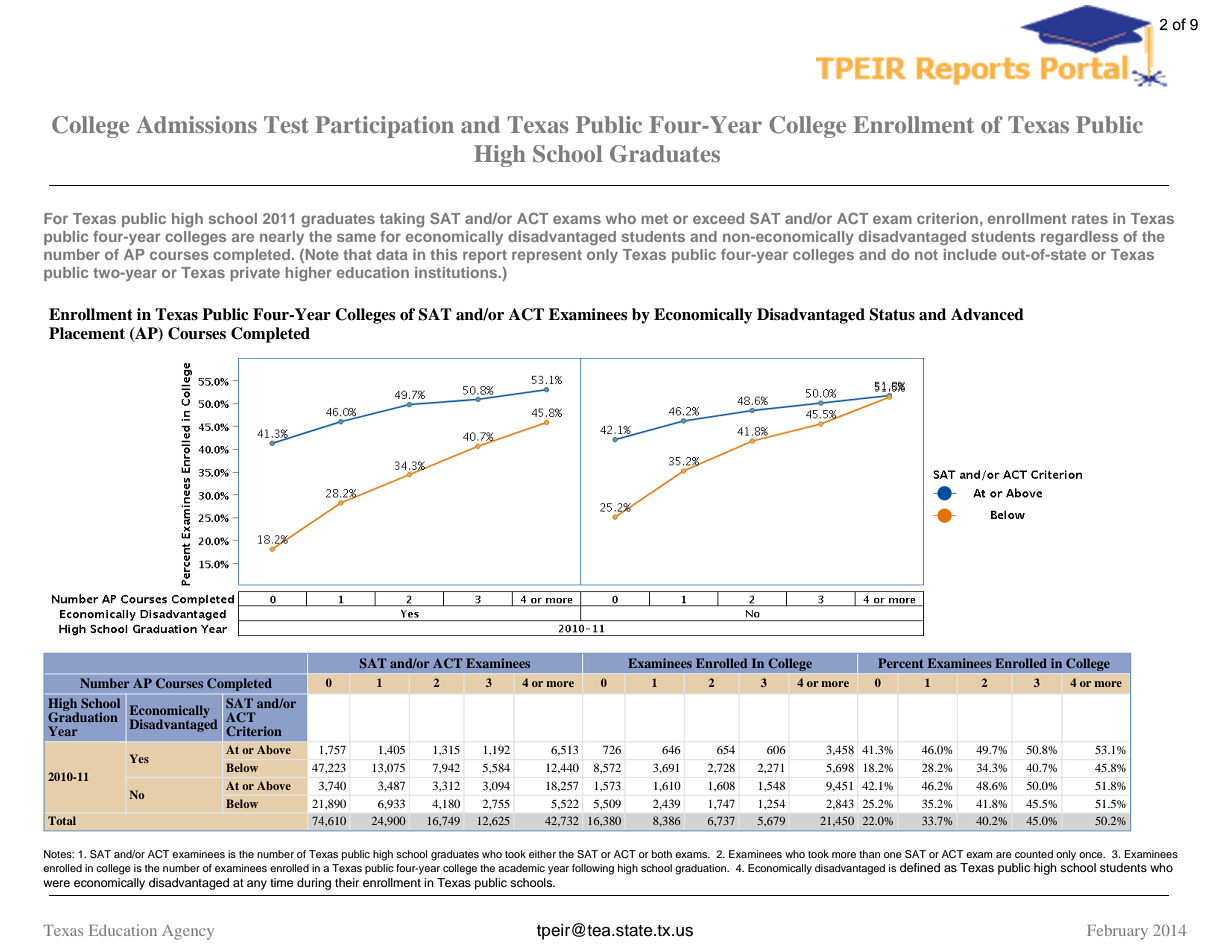 This image has width=1232, height=952. What do you see at coordinates (196, 124) in the image?
I see `Admissions` at bounding box center [196, 124].
